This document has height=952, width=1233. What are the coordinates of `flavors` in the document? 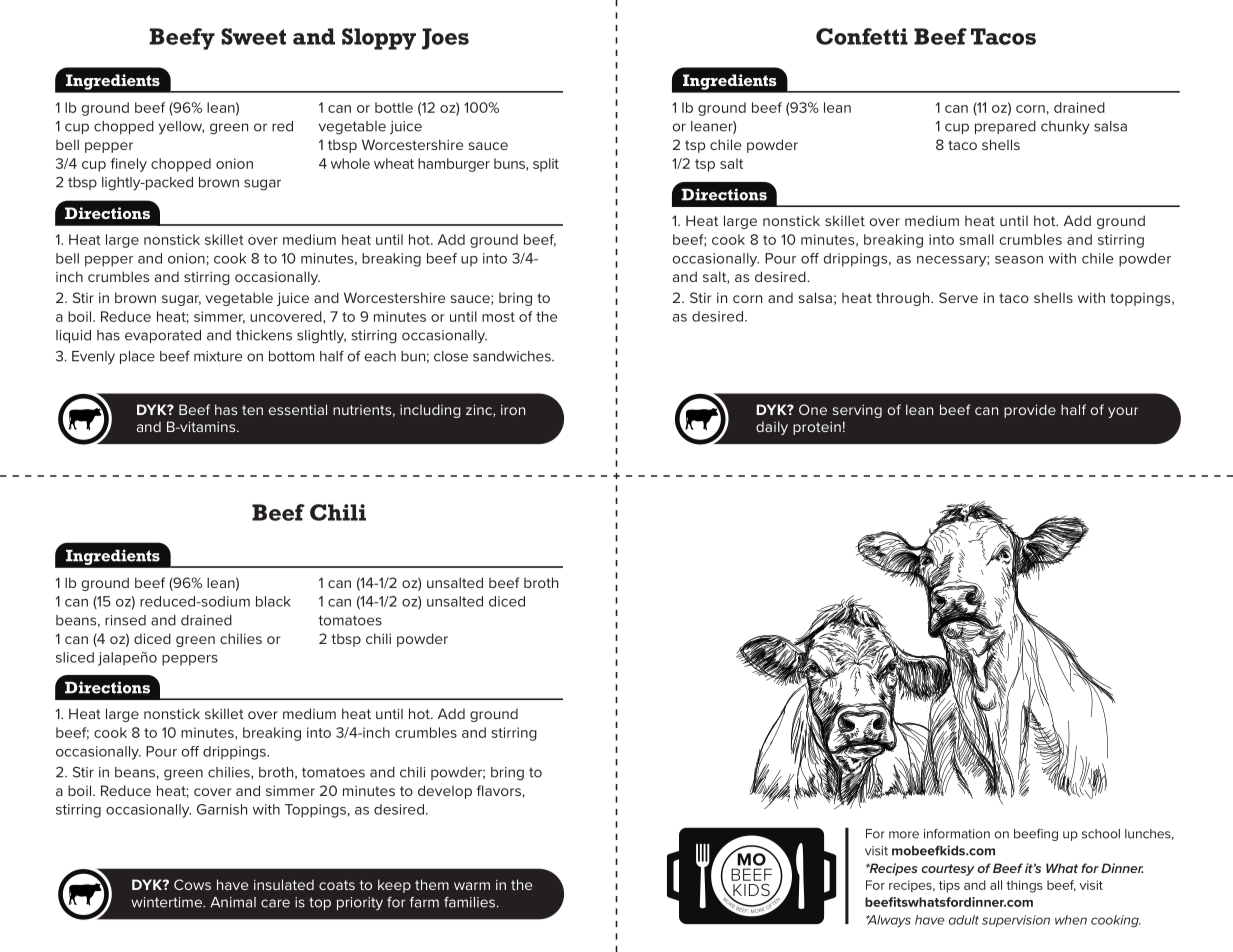 It's located at (499, 790).
